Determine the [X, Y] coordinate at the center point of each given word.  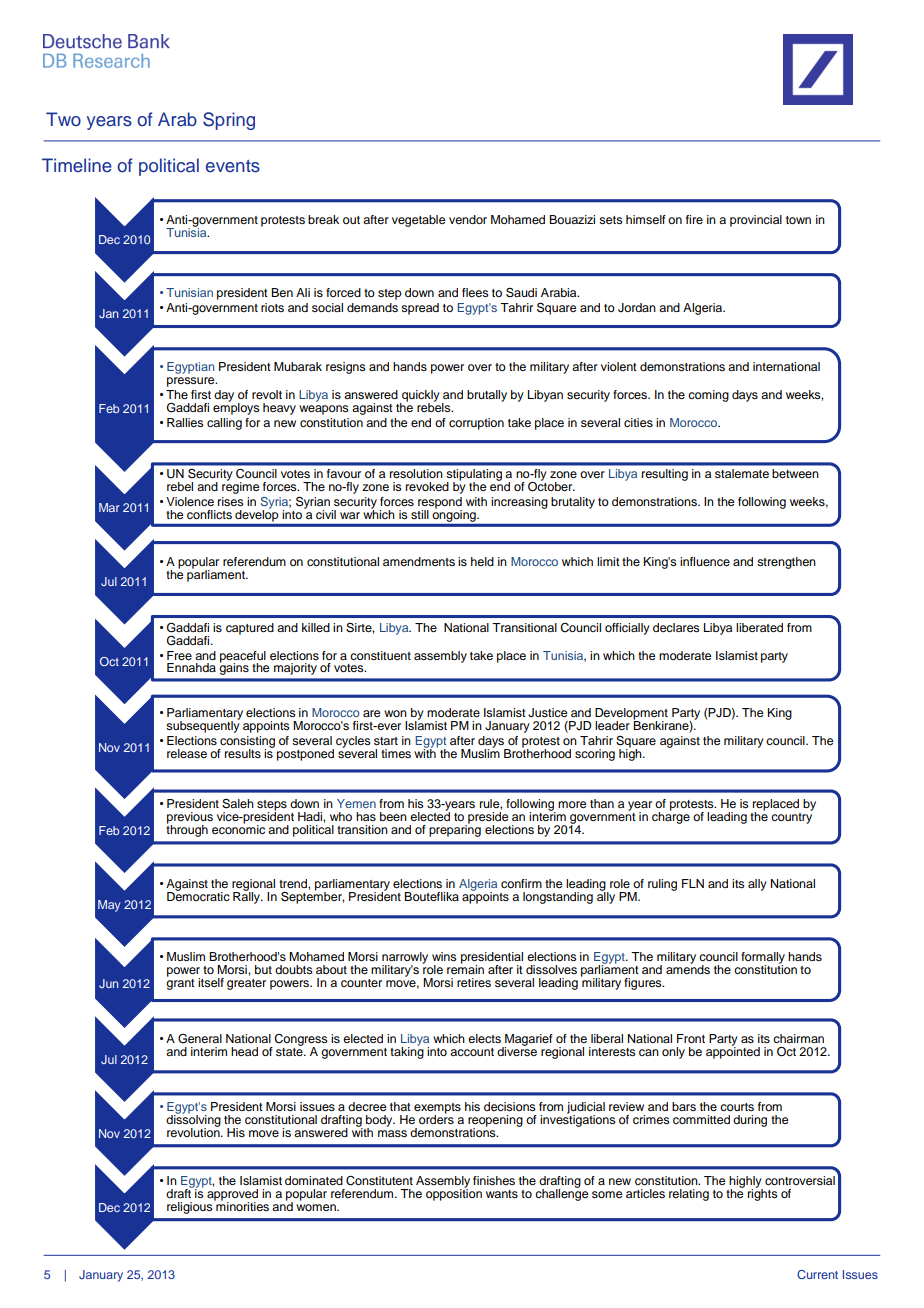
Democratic [198, 895]
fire [694, 219]
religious [191, 1206]
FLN [693, 883]
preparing [455, 829]
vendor [468, 219]
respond [440, 504]
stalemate [742, 473]
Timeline [77, 165]
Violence [190, 501]
